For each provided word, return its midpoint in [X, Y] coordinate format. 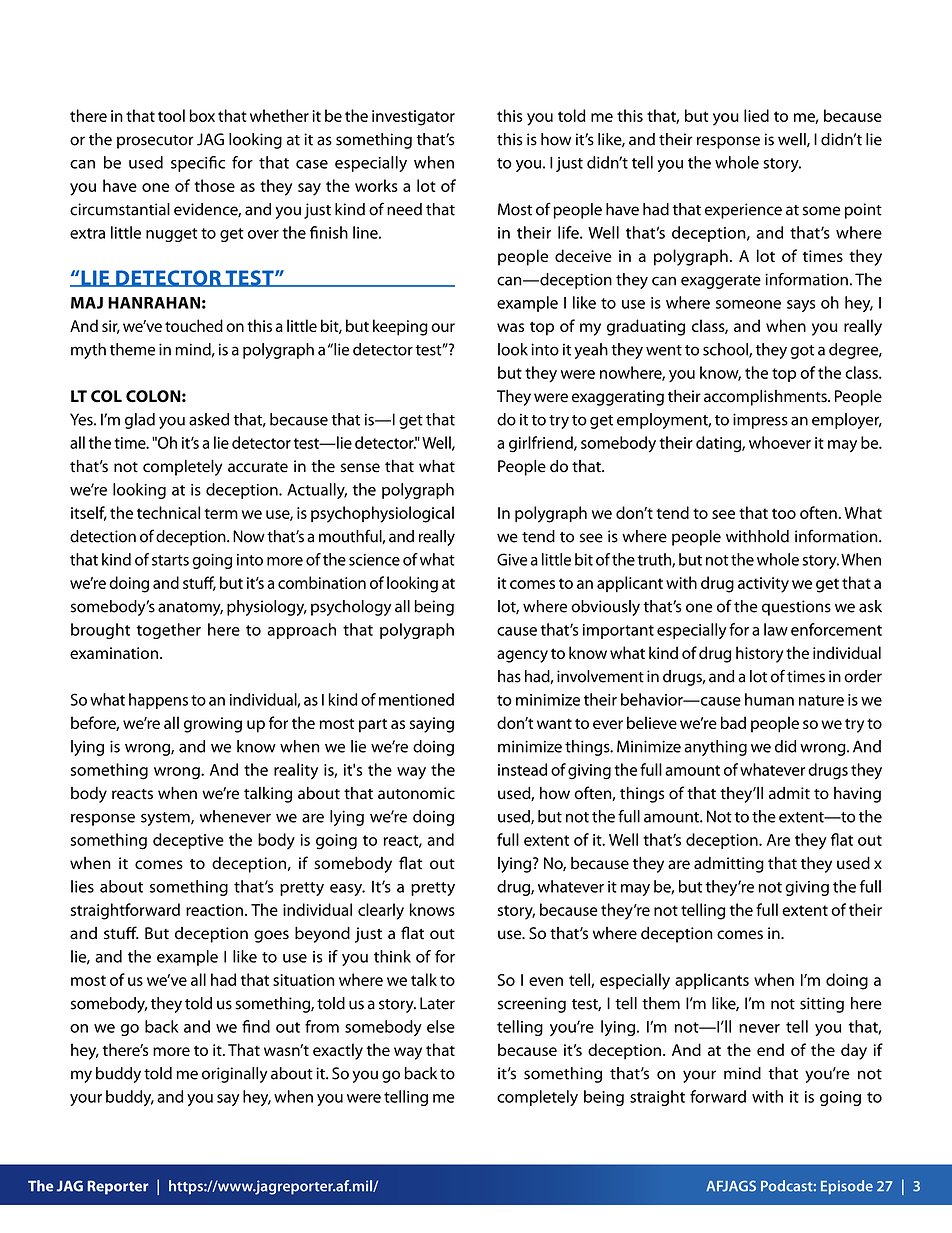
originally [235, 1075]
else [441, 1026]
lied [756, 115]
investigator [413, 118]
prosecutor [155, 142]
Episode [847, 1187]
